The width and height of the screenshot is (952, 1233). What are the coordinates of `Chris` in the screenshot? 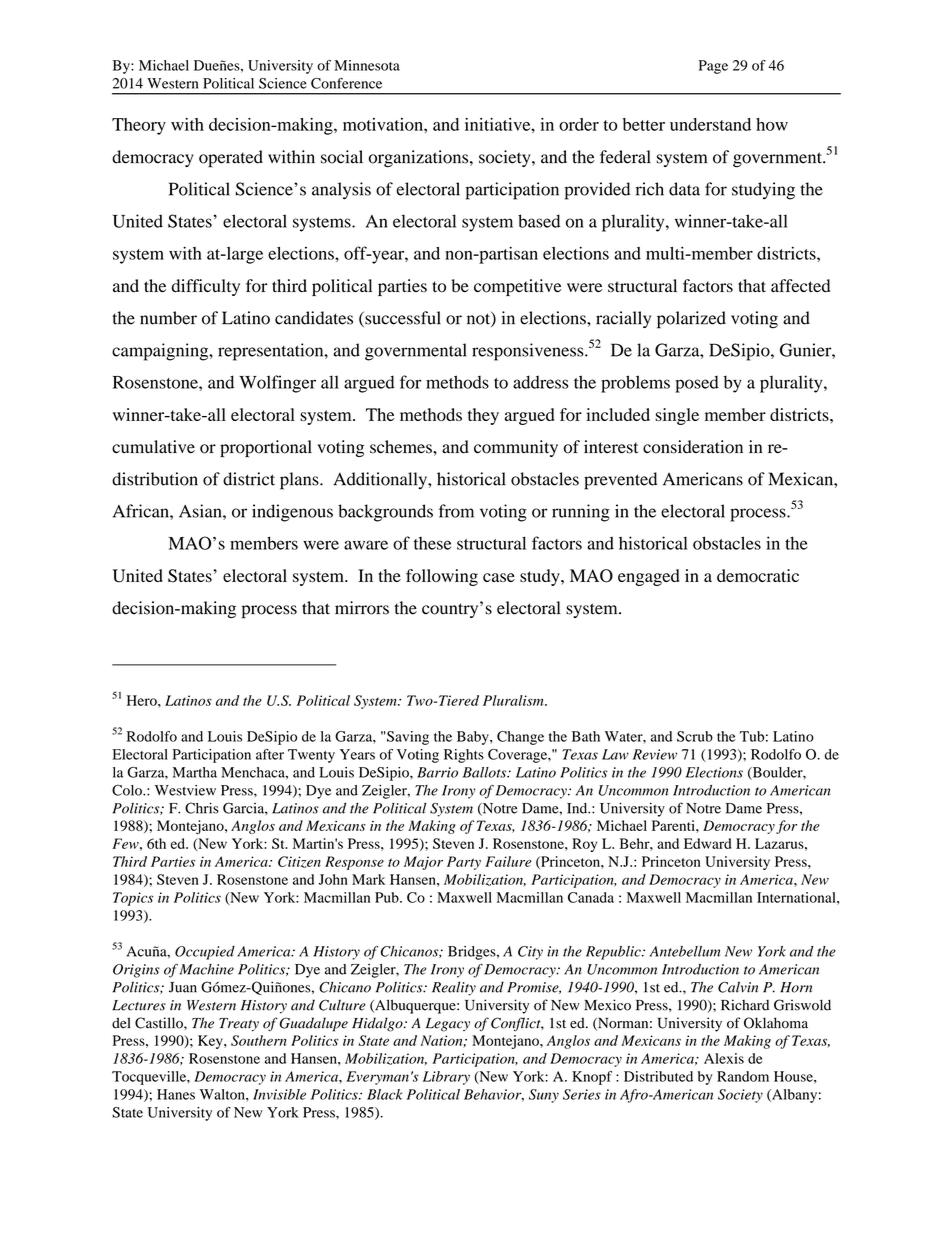 It's located at (202, 808).
